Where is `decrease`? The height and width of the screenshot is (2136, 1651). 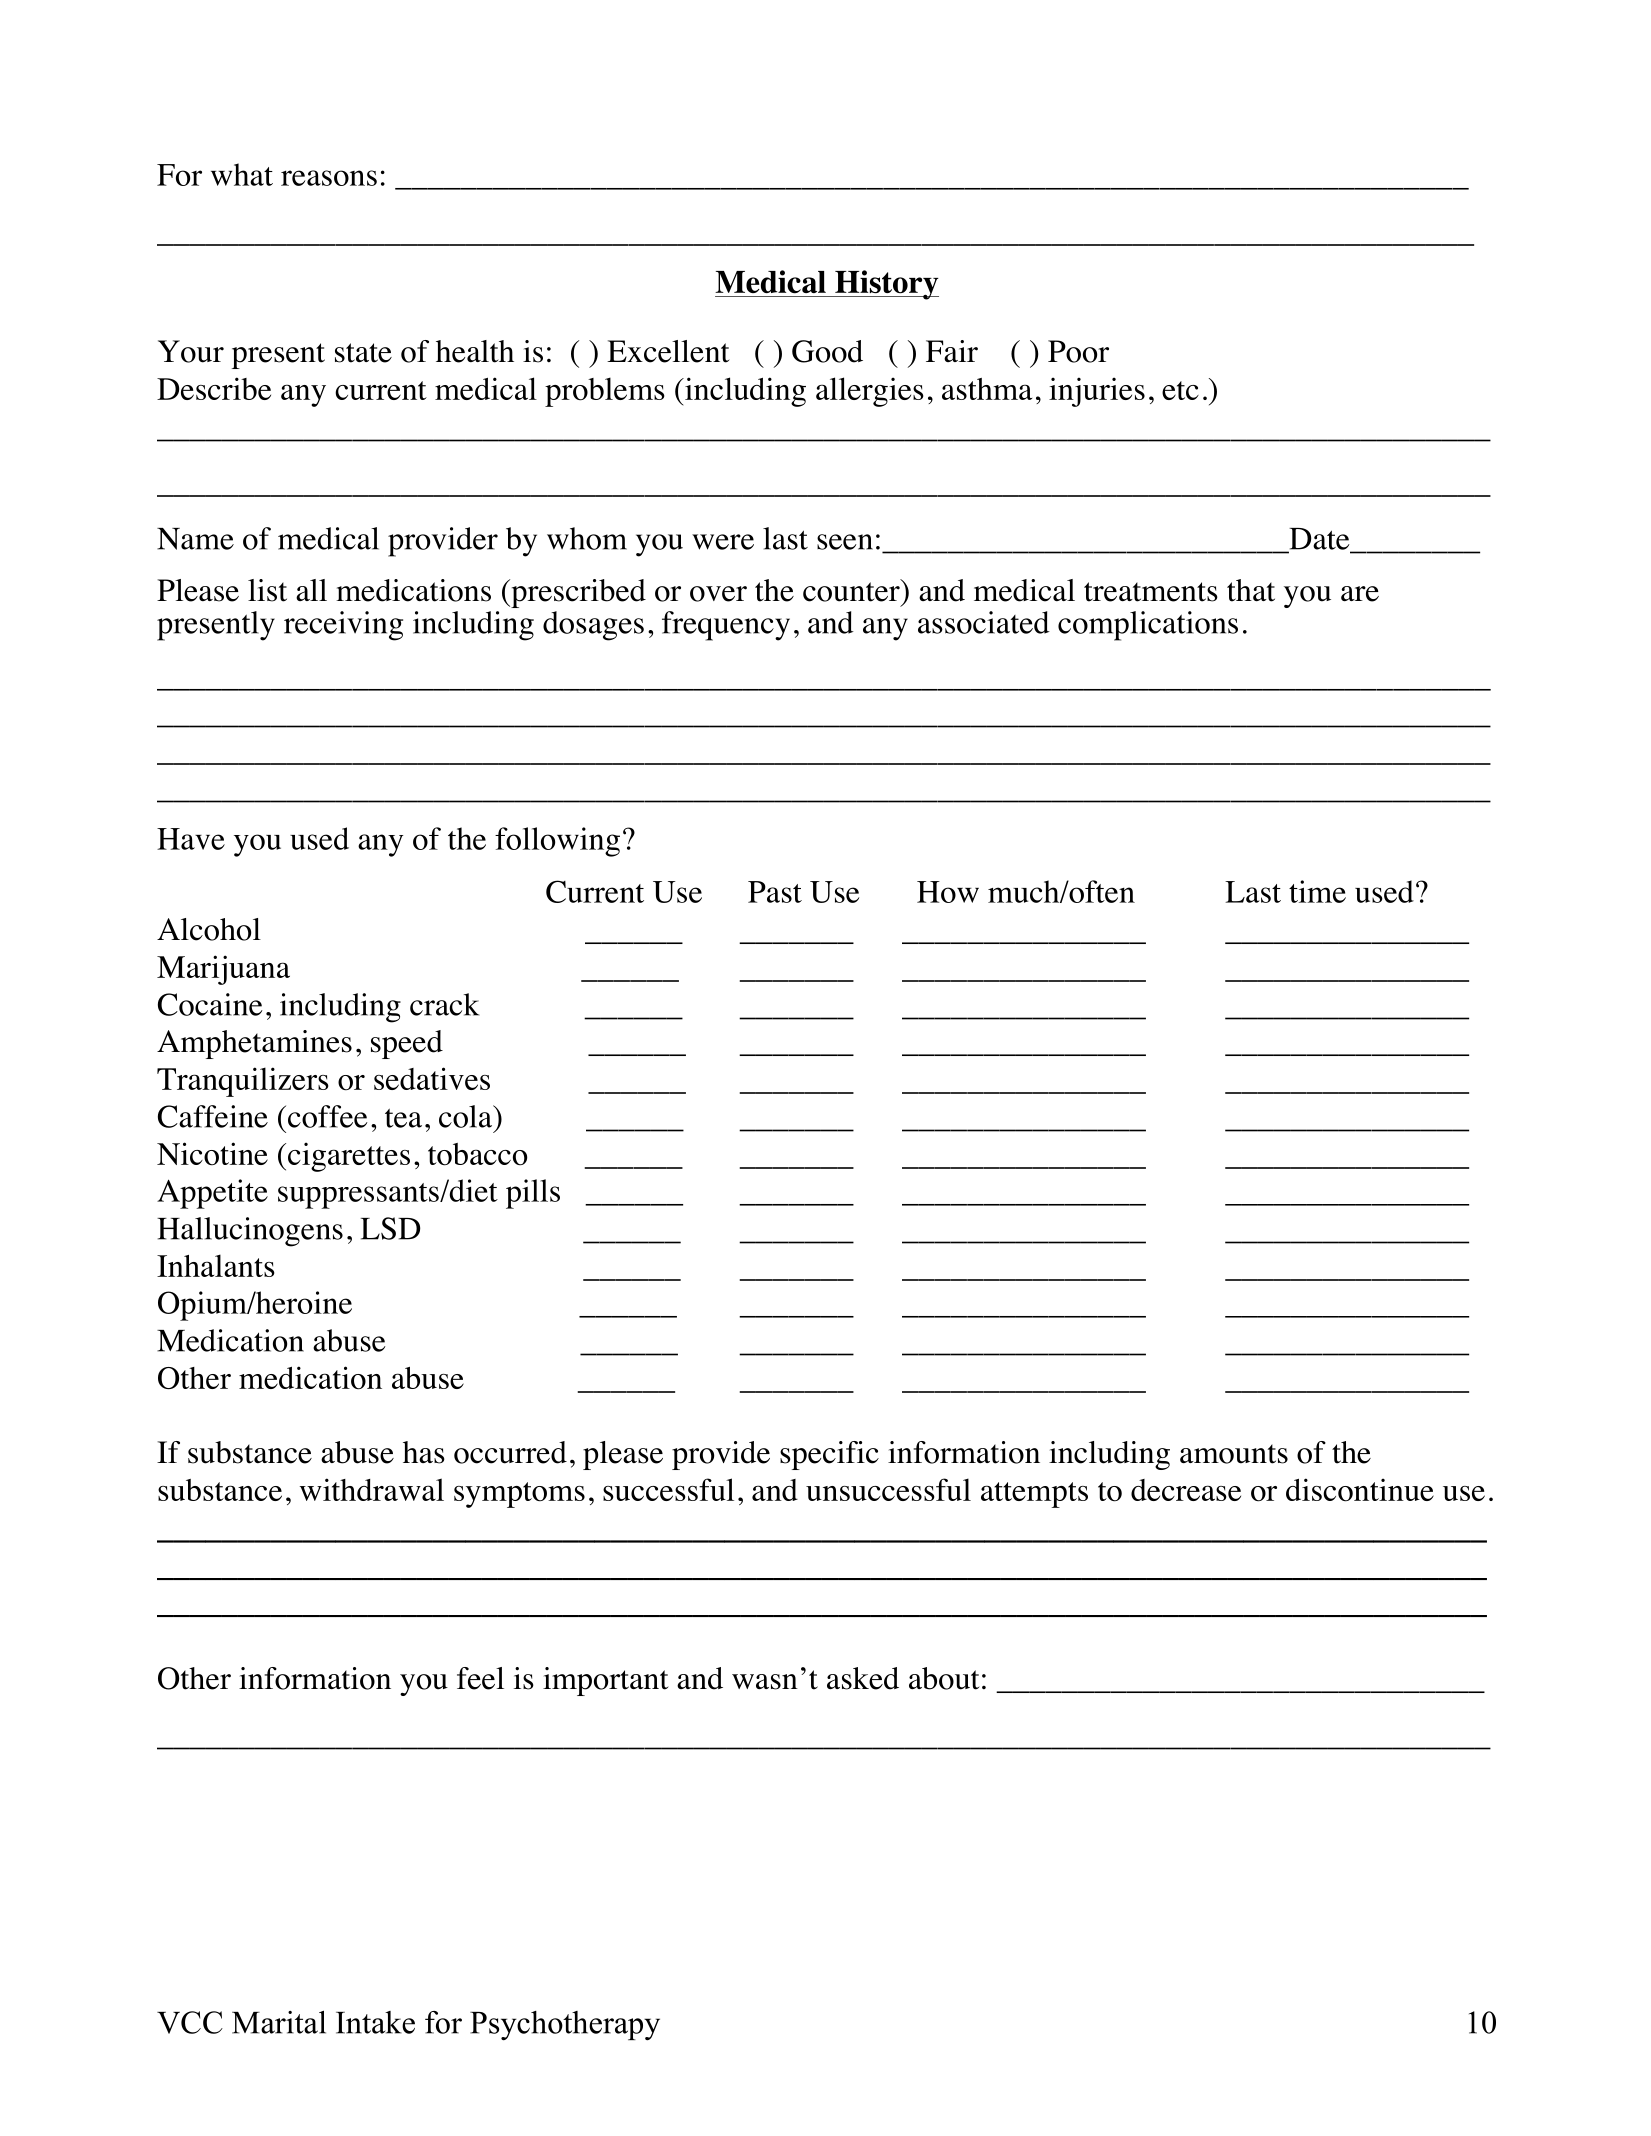 decrease is located at coordinates (1186, 1490).
